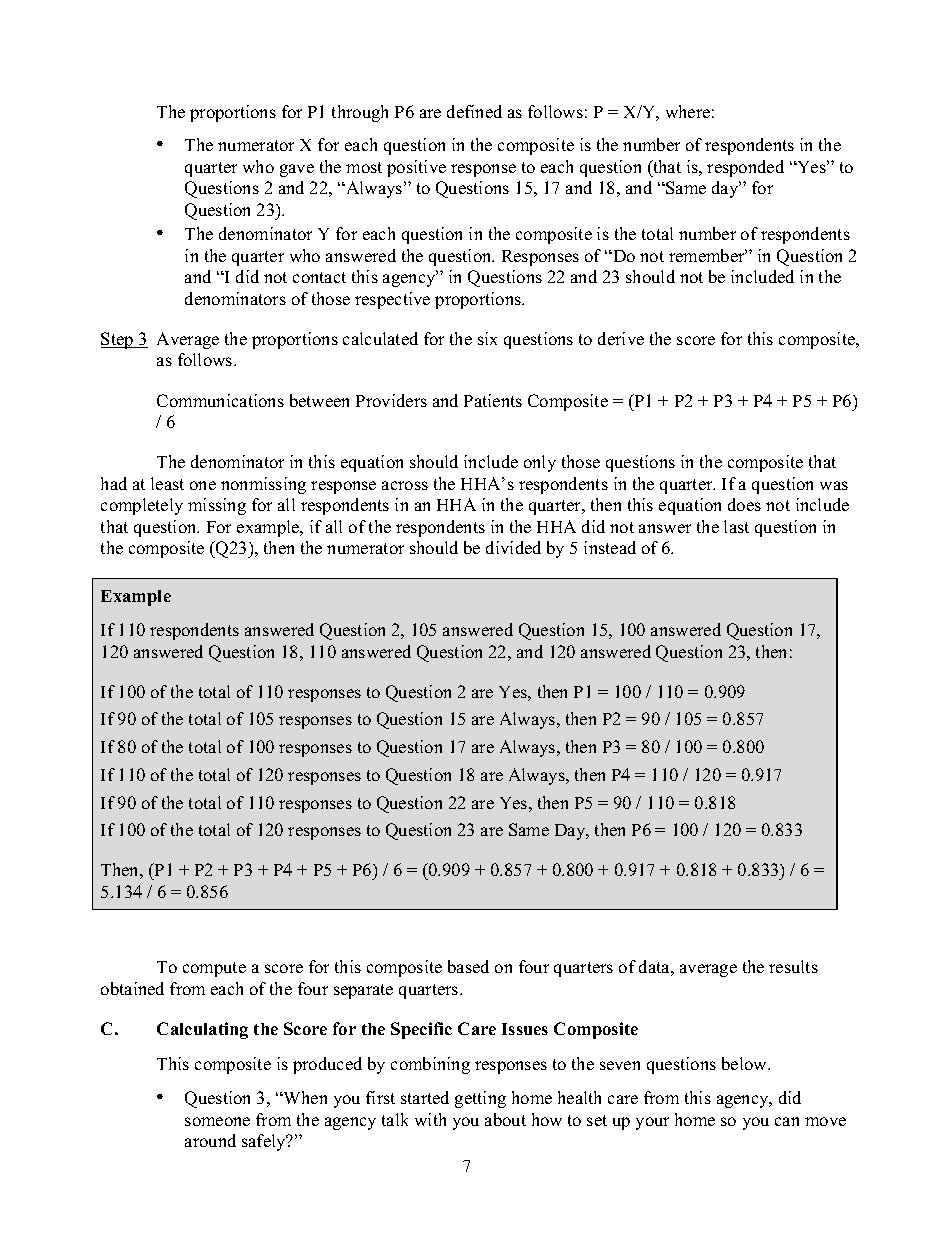  What do you see at coordinates (474, 111) in the screenshot?
I see `defined` at bounding box center [474, 111].
